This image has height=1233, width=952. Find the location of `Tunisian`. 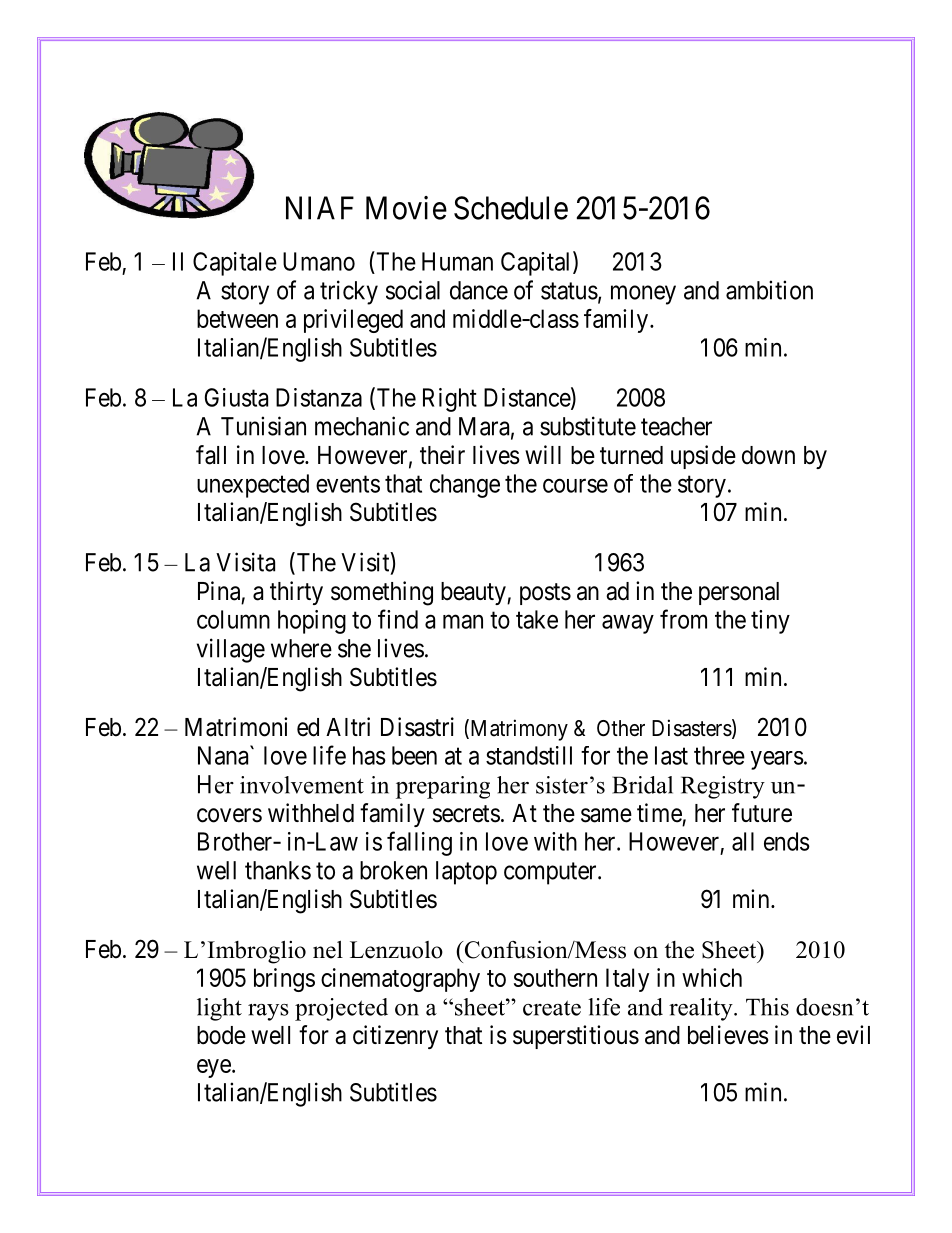

Tunisian is located at coordinates (263, 426).
